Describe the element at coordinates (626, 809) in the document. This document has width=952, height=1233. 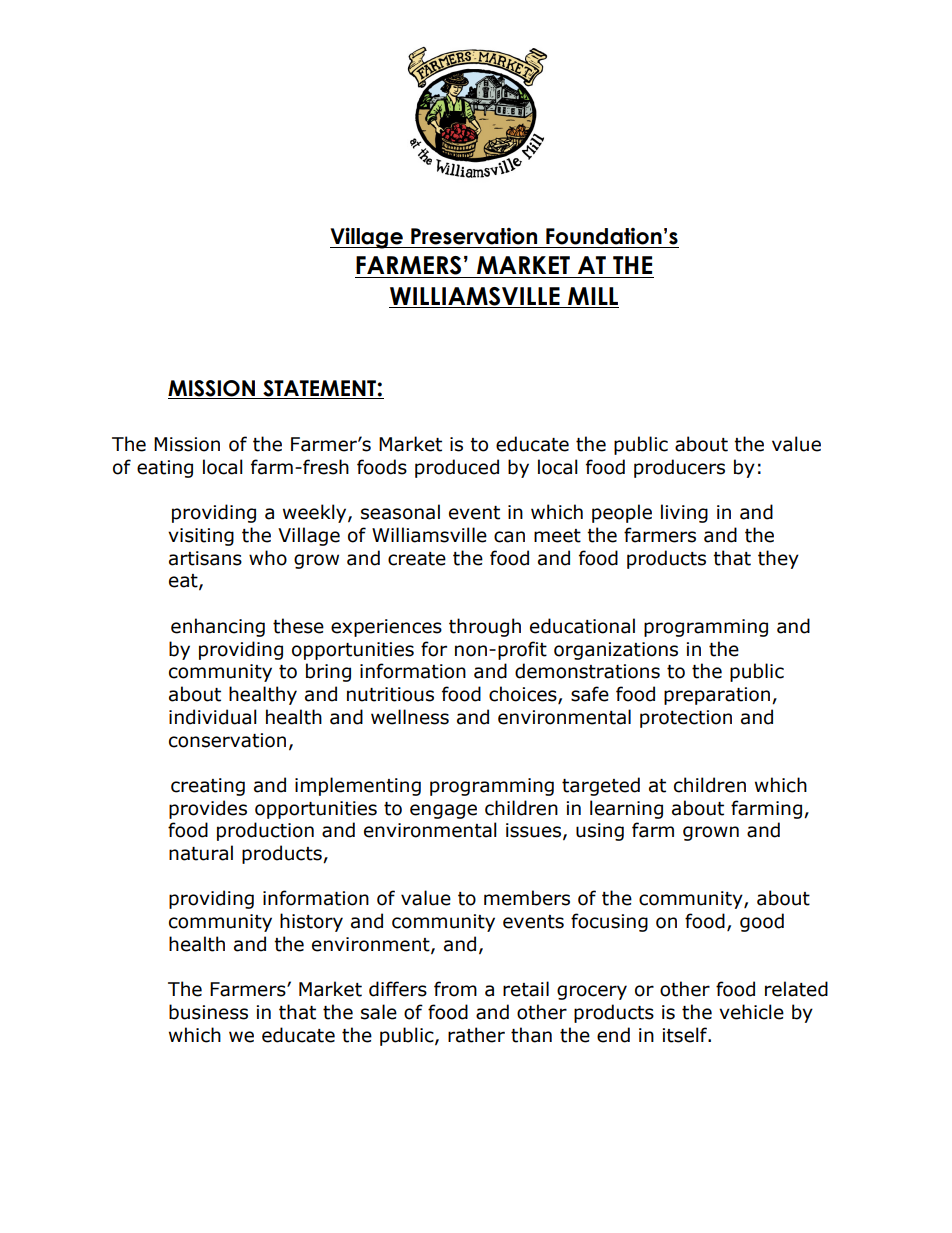
I see `learning` at that location.
